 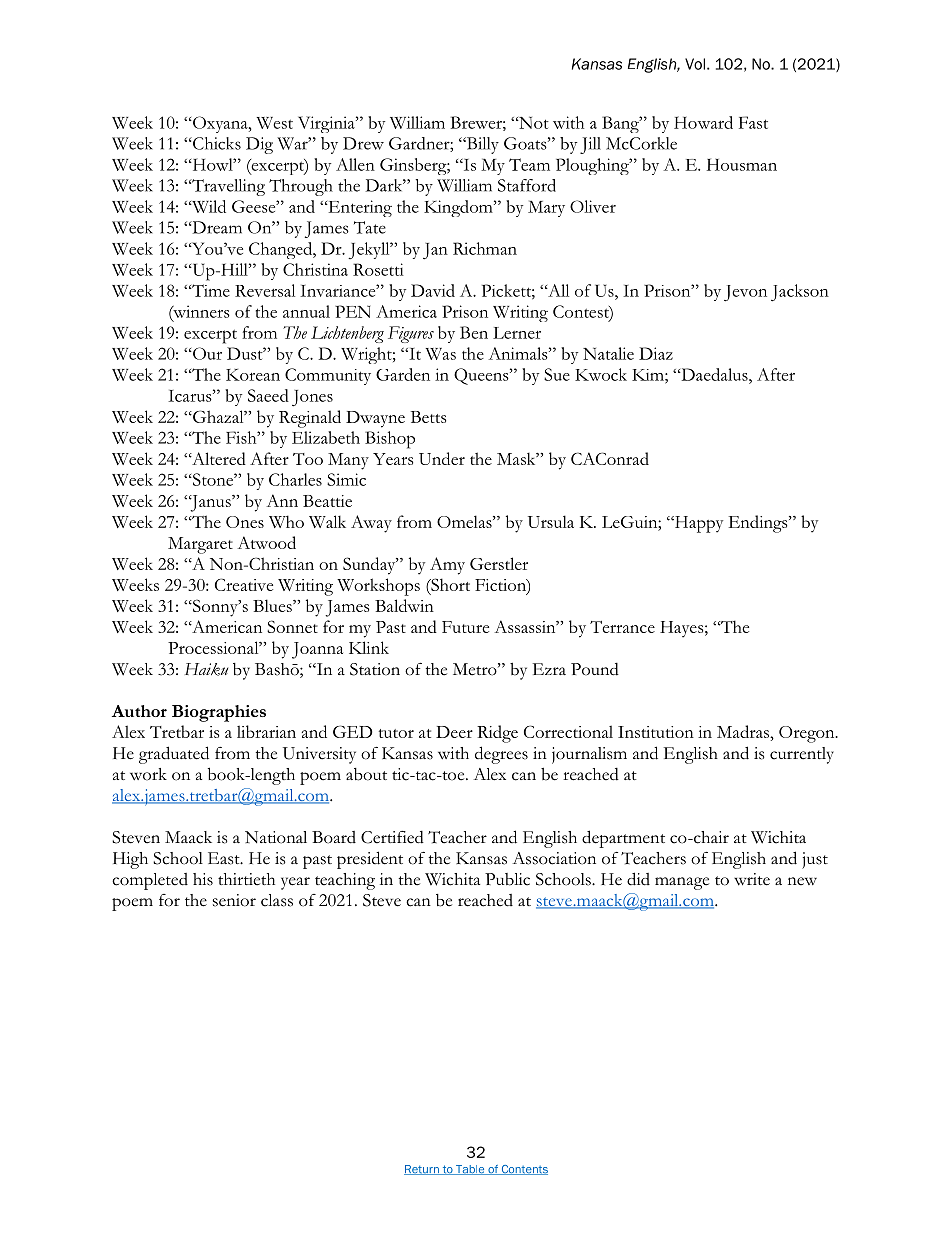 What do you see at coordinates (442, 458) in the screenshot?
I see `Under` at bounding box center [442, 458].
